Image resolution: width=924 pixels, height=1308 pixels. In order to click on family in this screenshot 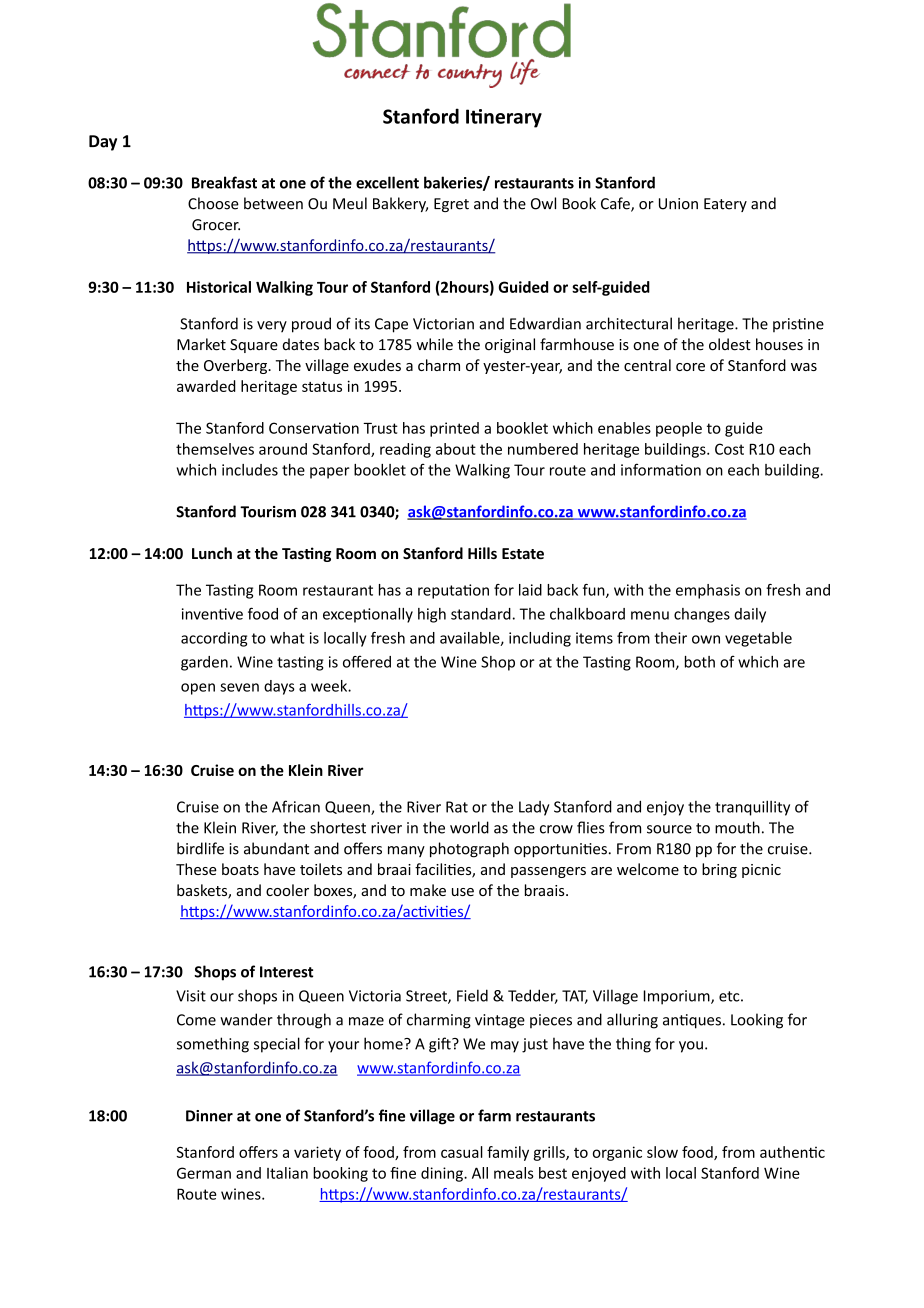, I will do `click(508, 1153)`.
